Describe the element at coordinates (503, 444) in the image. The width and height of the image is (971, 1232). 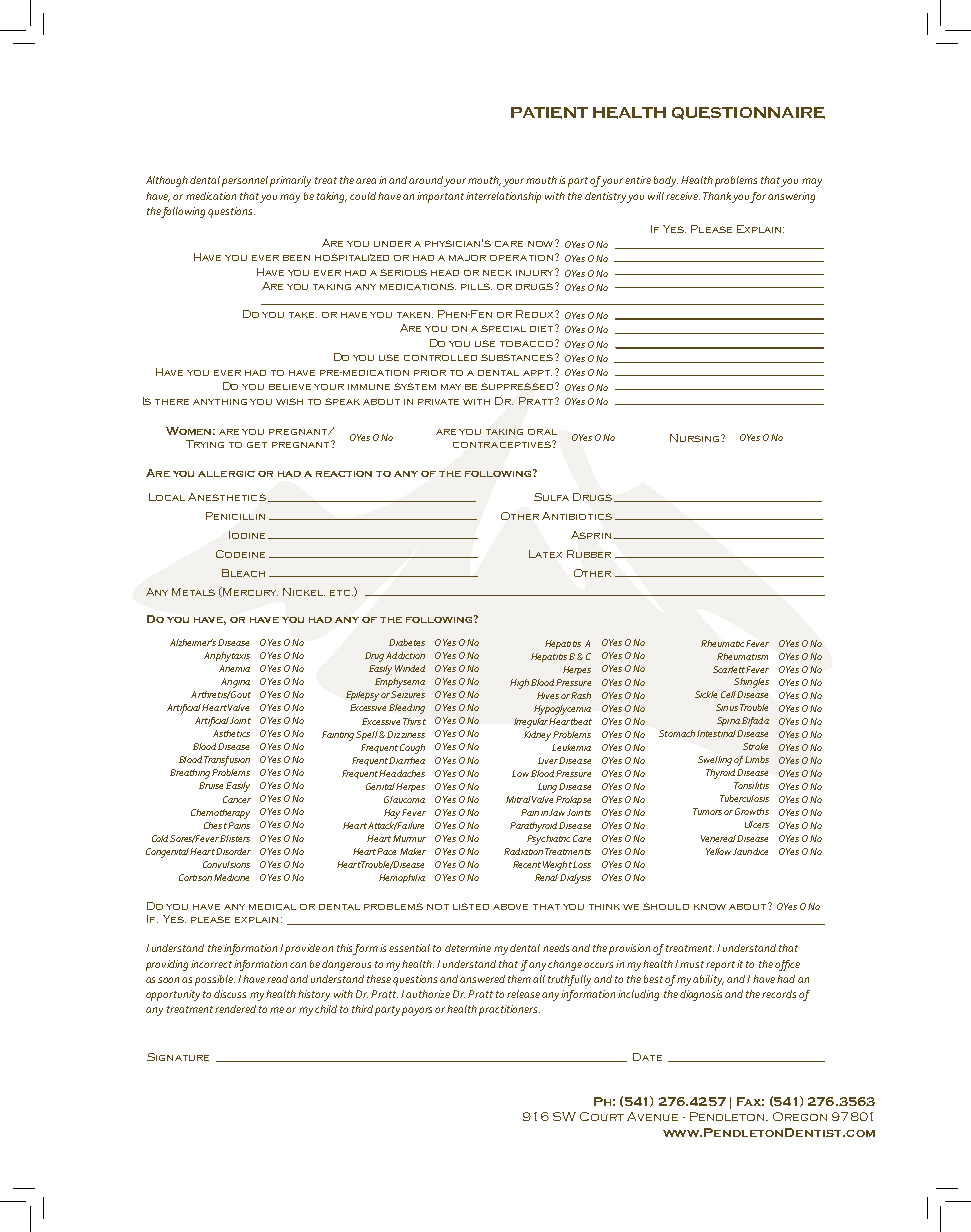
I see `contraceptives` at that location.
